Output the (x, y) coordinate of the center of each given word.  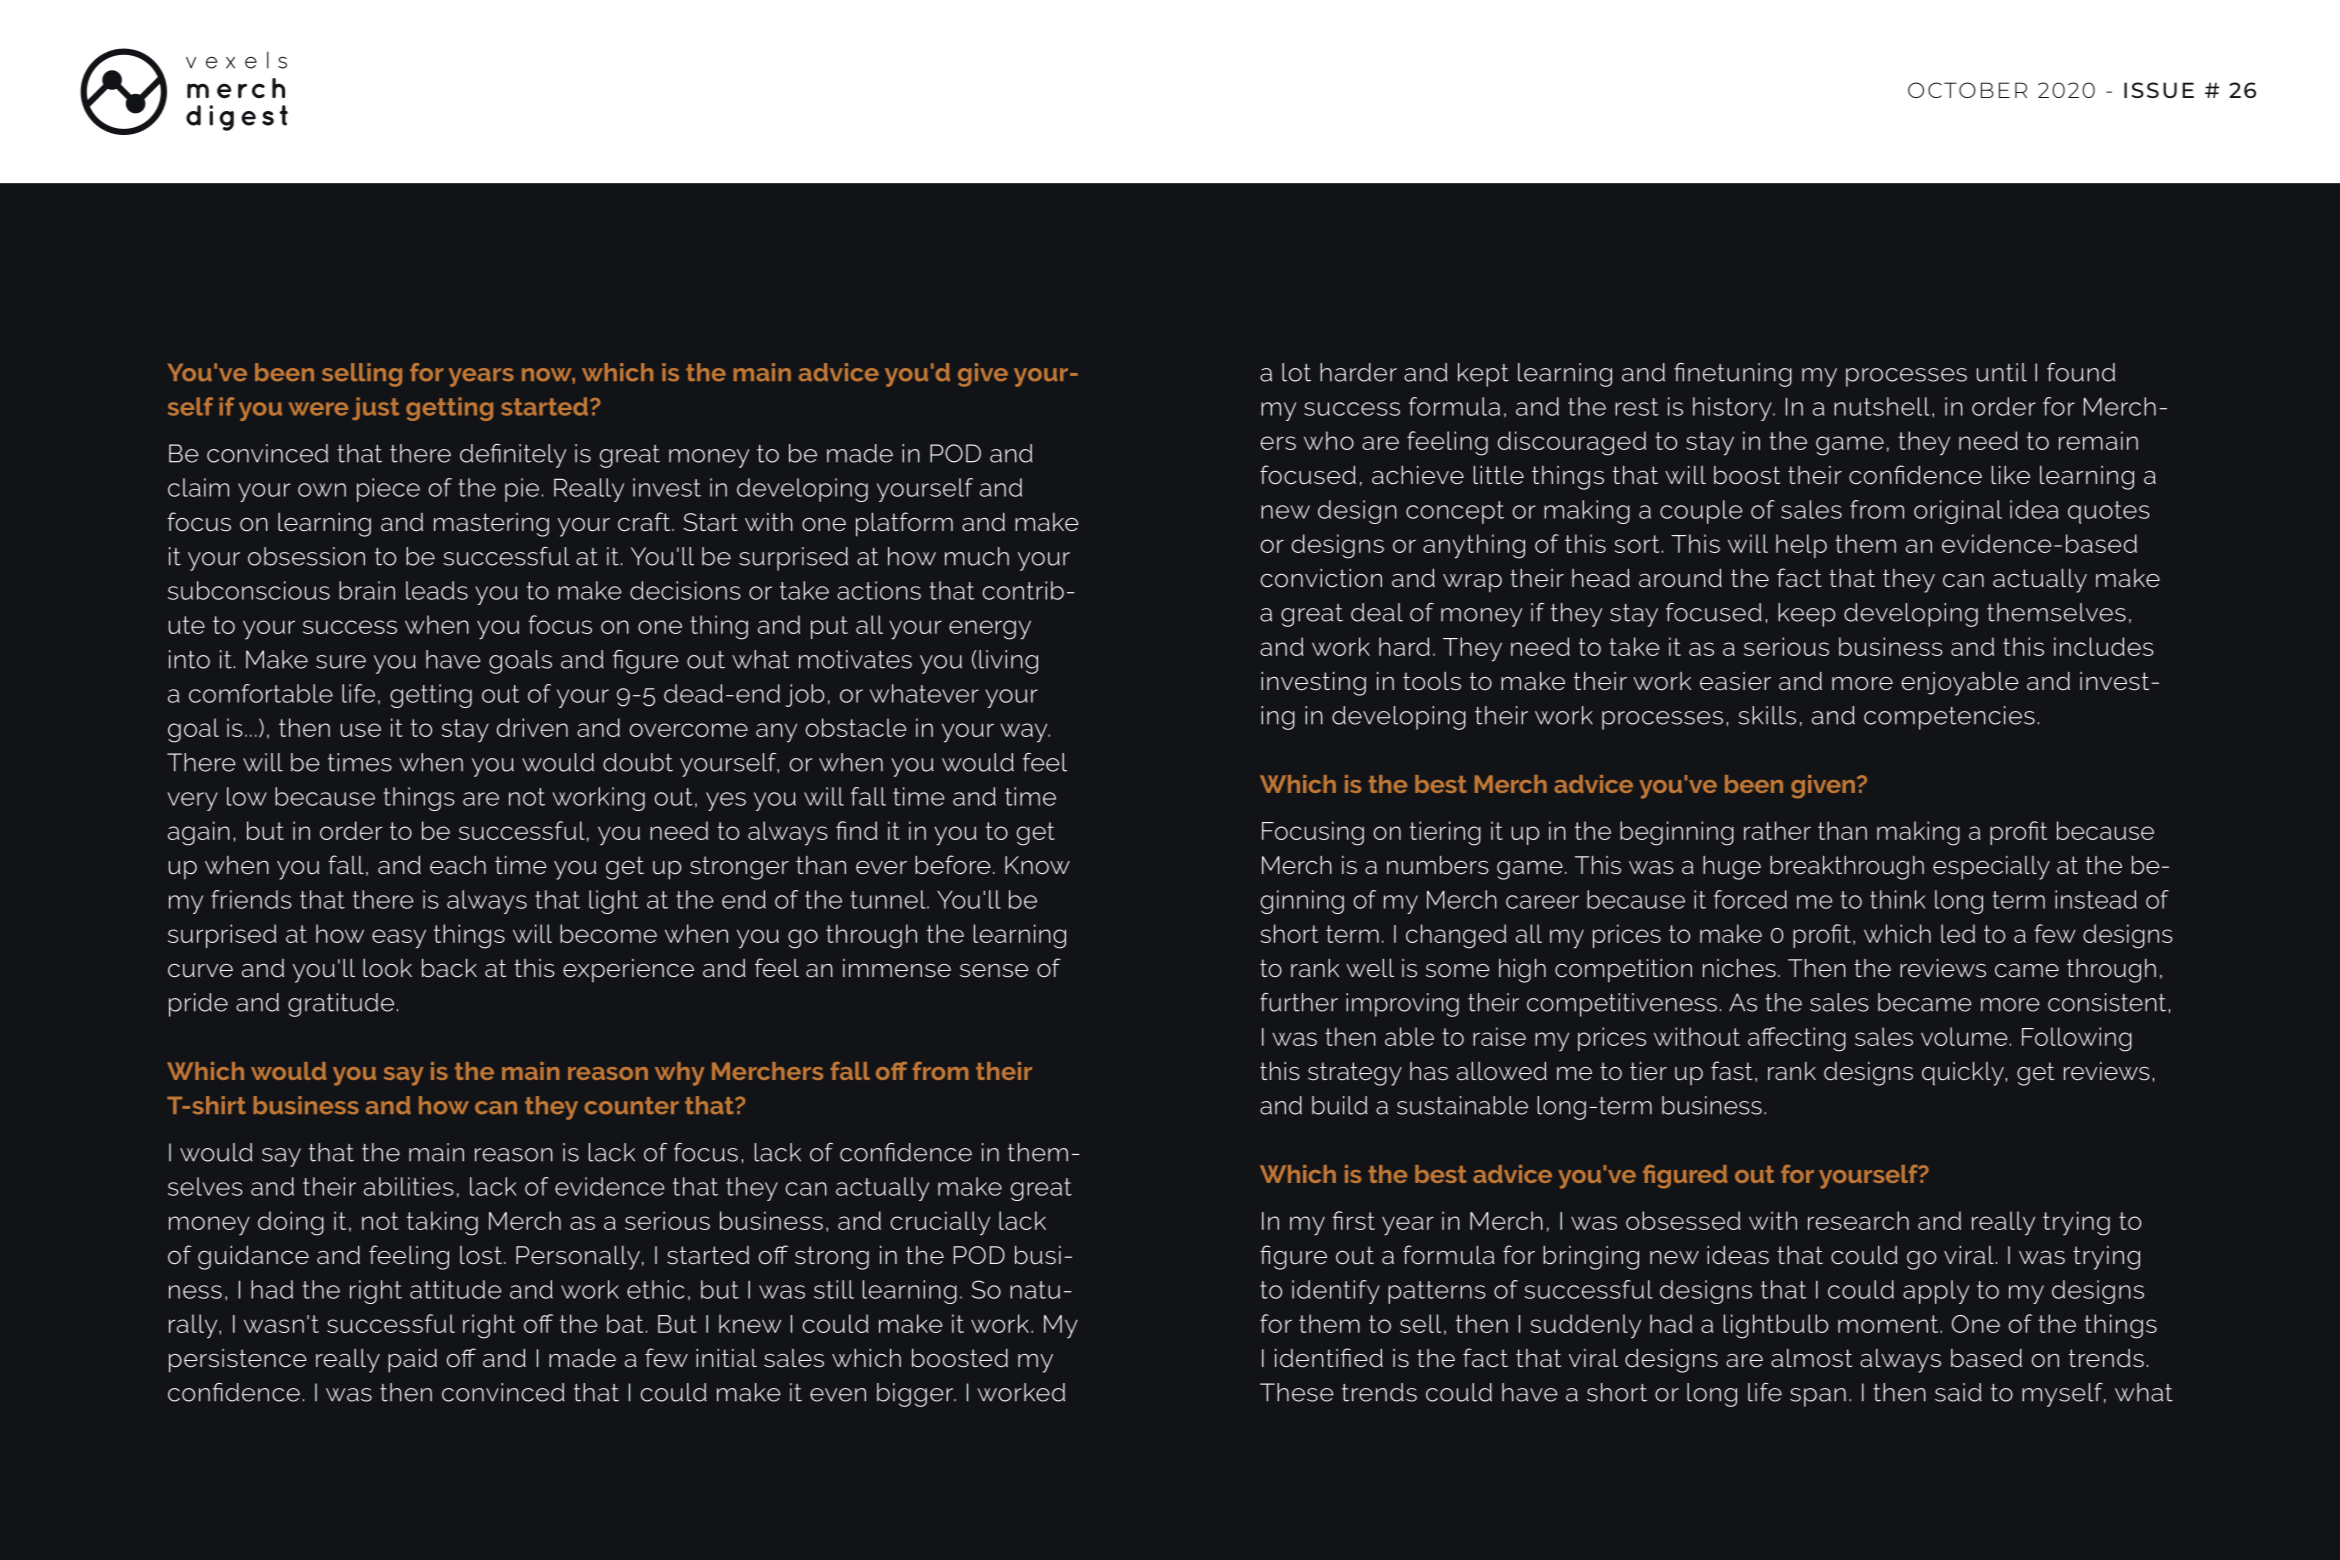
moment (1889, 1324)
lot (1296, 372)
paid (412, 1360)
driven (532, 727)
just (375, 408)
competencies (1949, 718)
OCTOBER (1967, 90)
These (1296, 1392)
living (1008, 662)
